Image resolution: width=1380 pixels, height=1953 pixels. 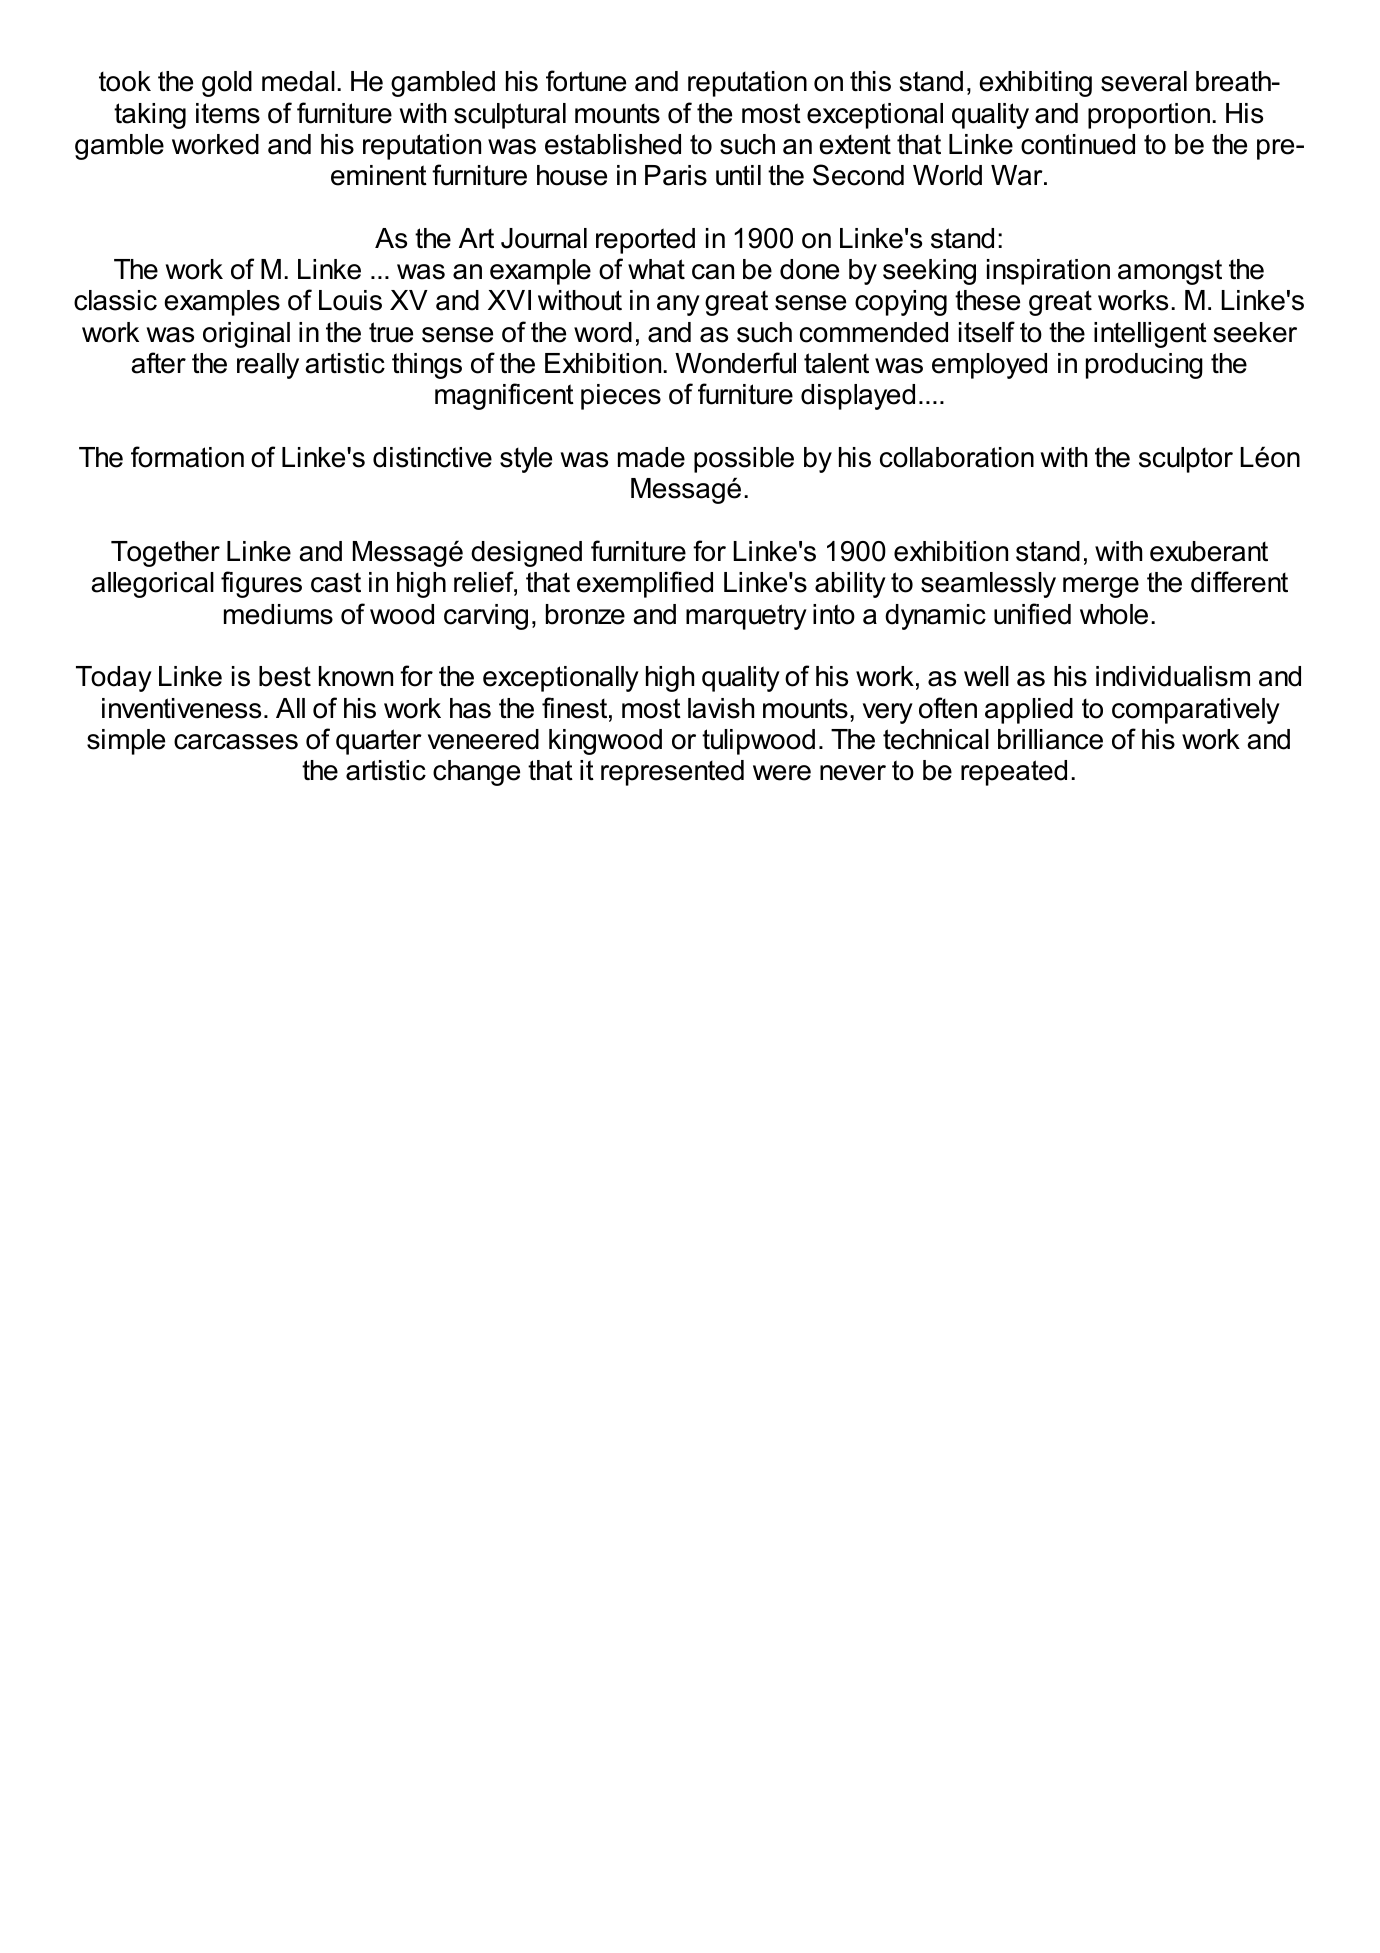 I want to click on carcasses, so click(x=236, y=742).
